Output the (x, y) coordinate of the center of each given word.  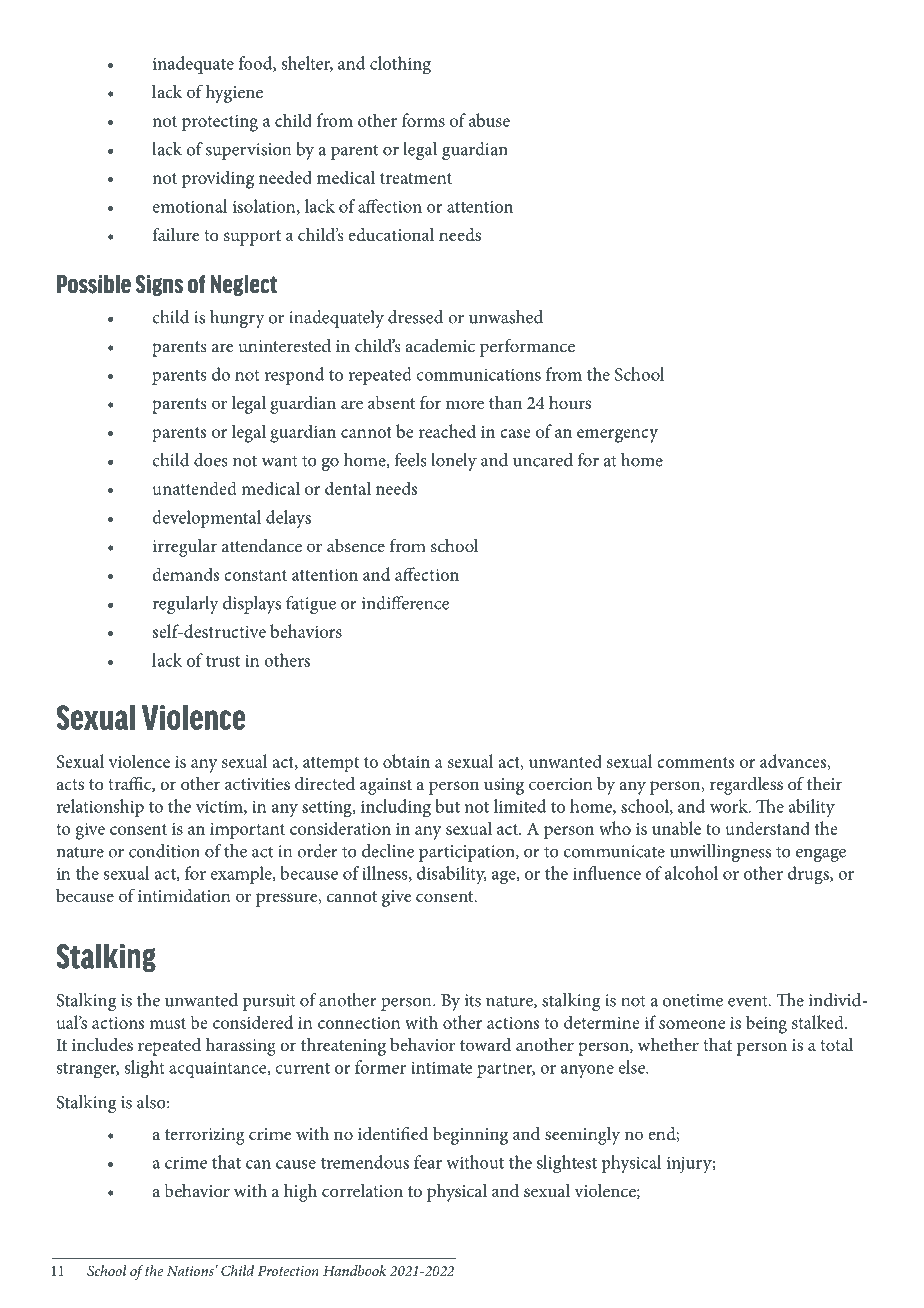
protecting (220, 123)
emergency (617, 436)
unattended (195, 488)
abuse (489, 120)
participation (468, 853)
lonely (454, 462)
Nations (190, 1271)
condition (164, 851)
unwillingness (720, 853)
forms (423, 120)
